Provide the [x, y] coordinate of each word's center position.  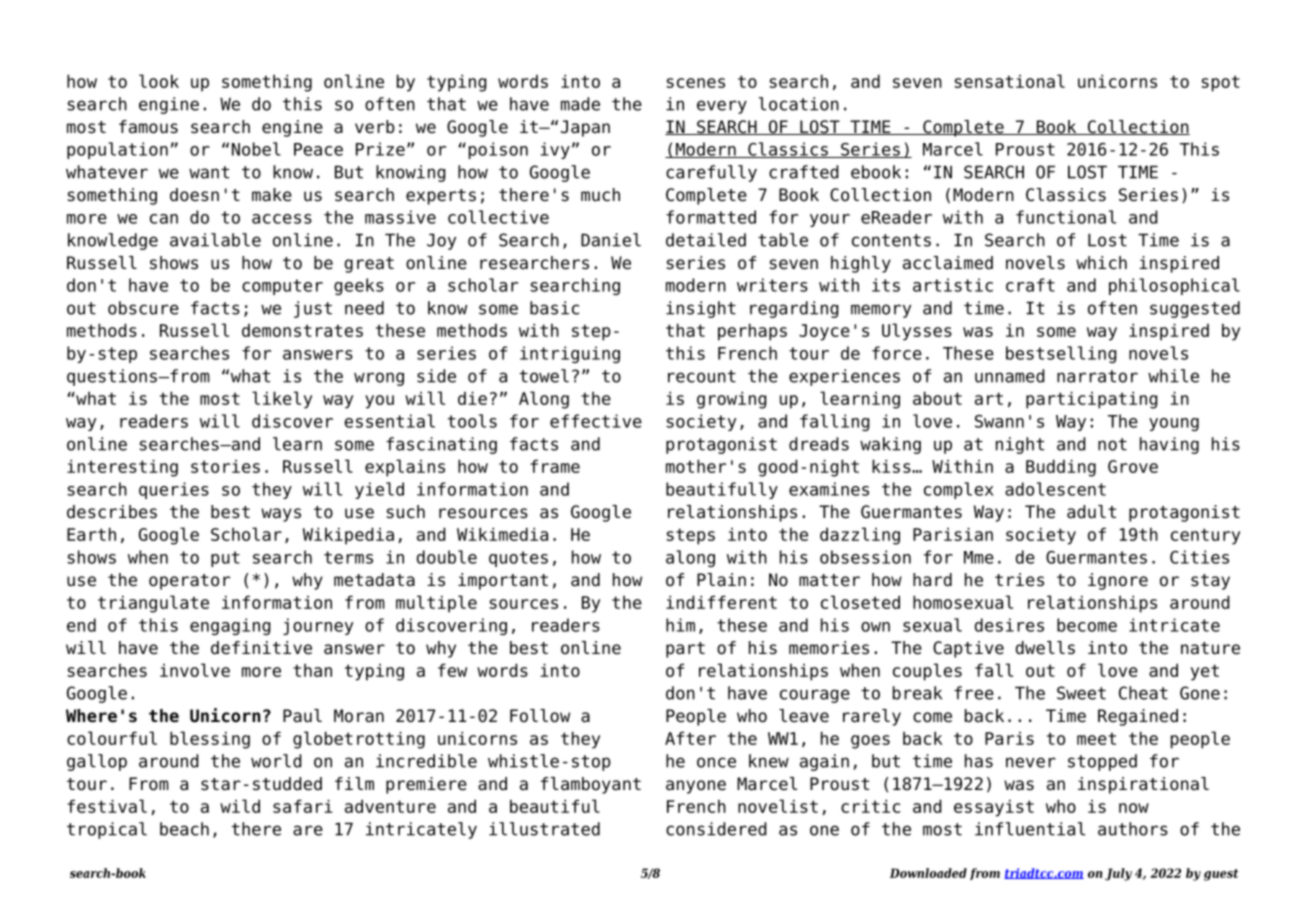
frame [555, 466]
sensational [1009, 81]
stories [225, 466]
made [580, 104]
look [159, 81]
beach [184, 829]
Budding [1061, 468]
